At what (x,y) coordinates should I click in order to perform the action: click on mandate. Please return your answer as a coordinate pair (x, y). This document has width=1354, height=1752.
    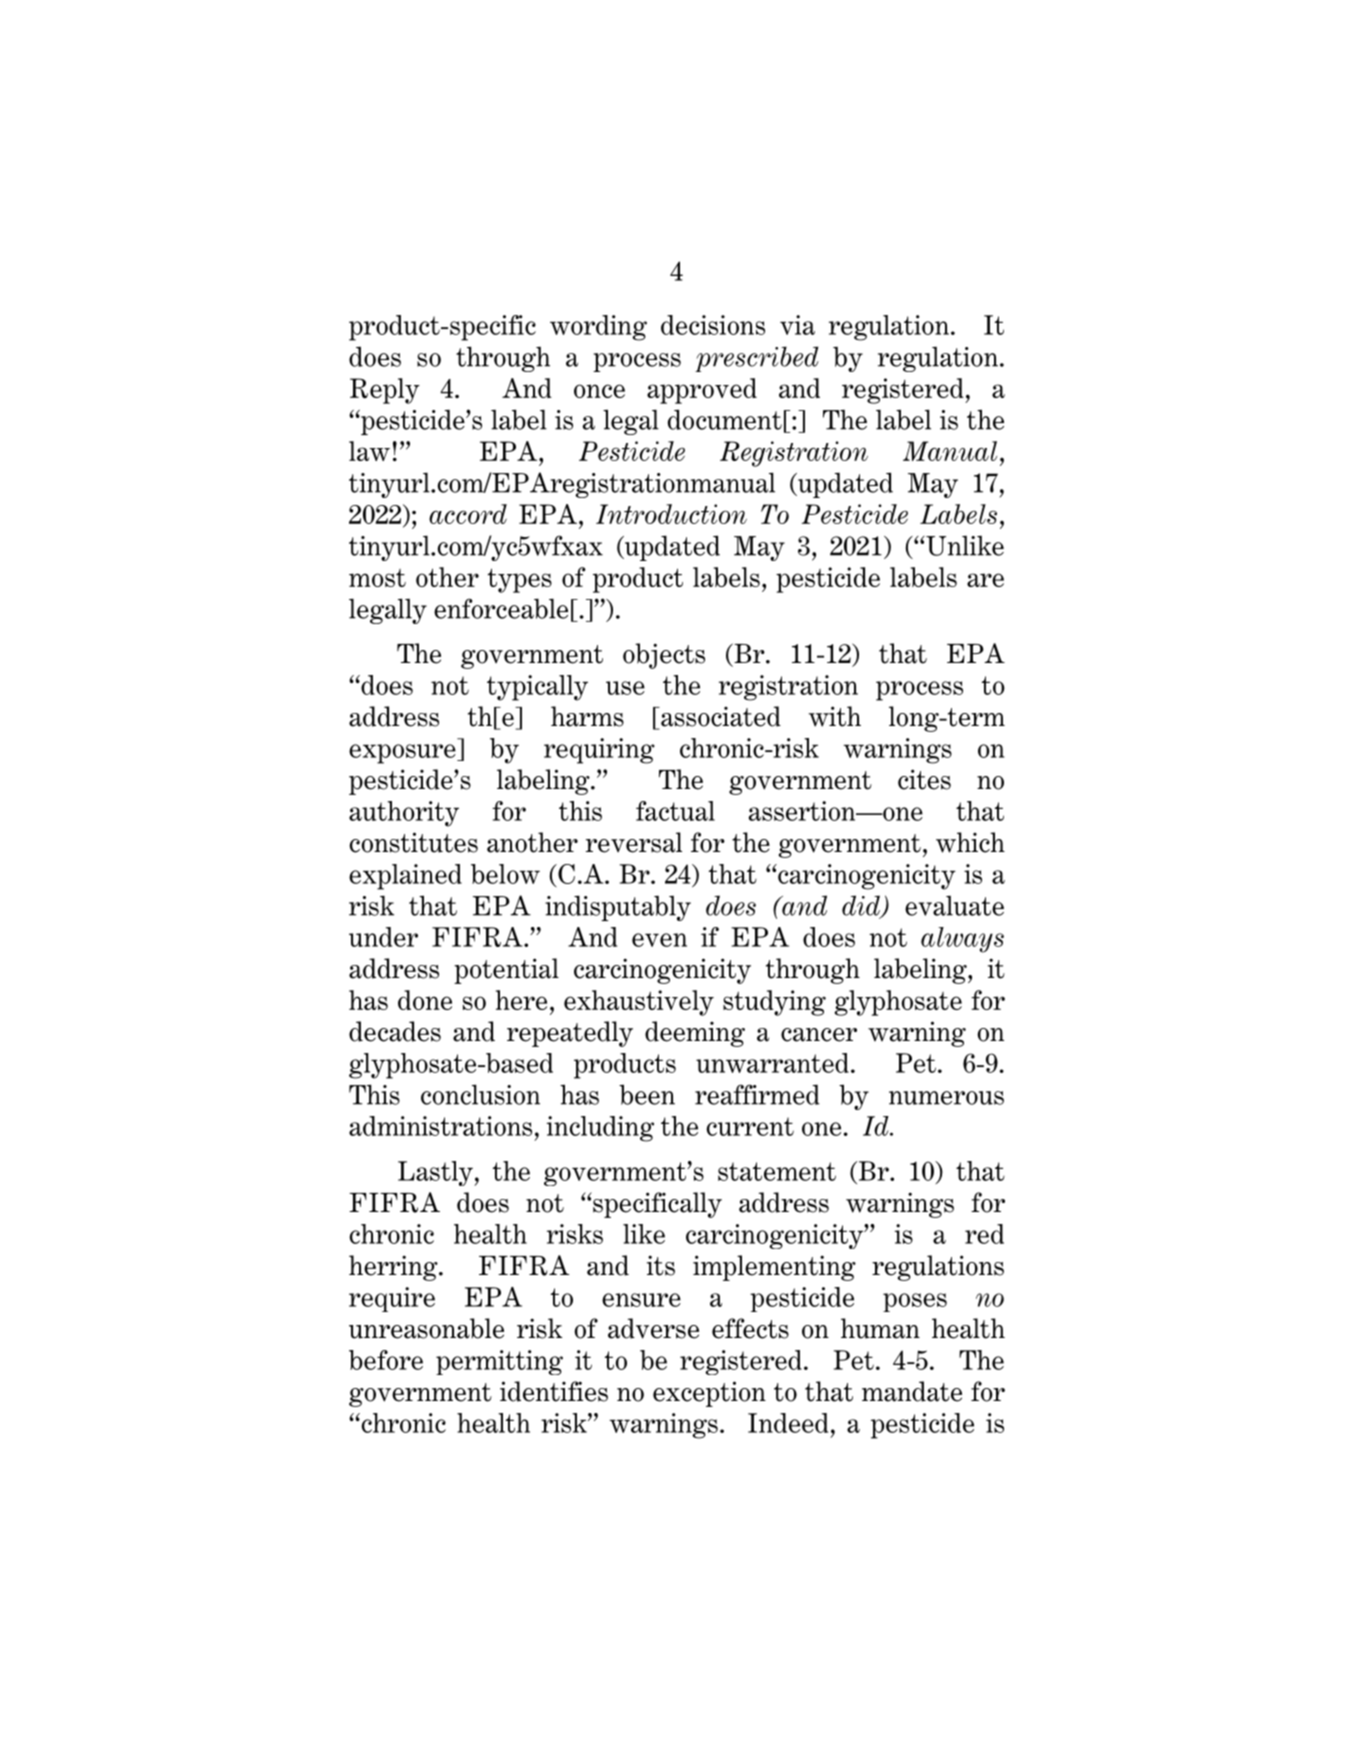
    Looking at the image, I should click on (912, 1391).
